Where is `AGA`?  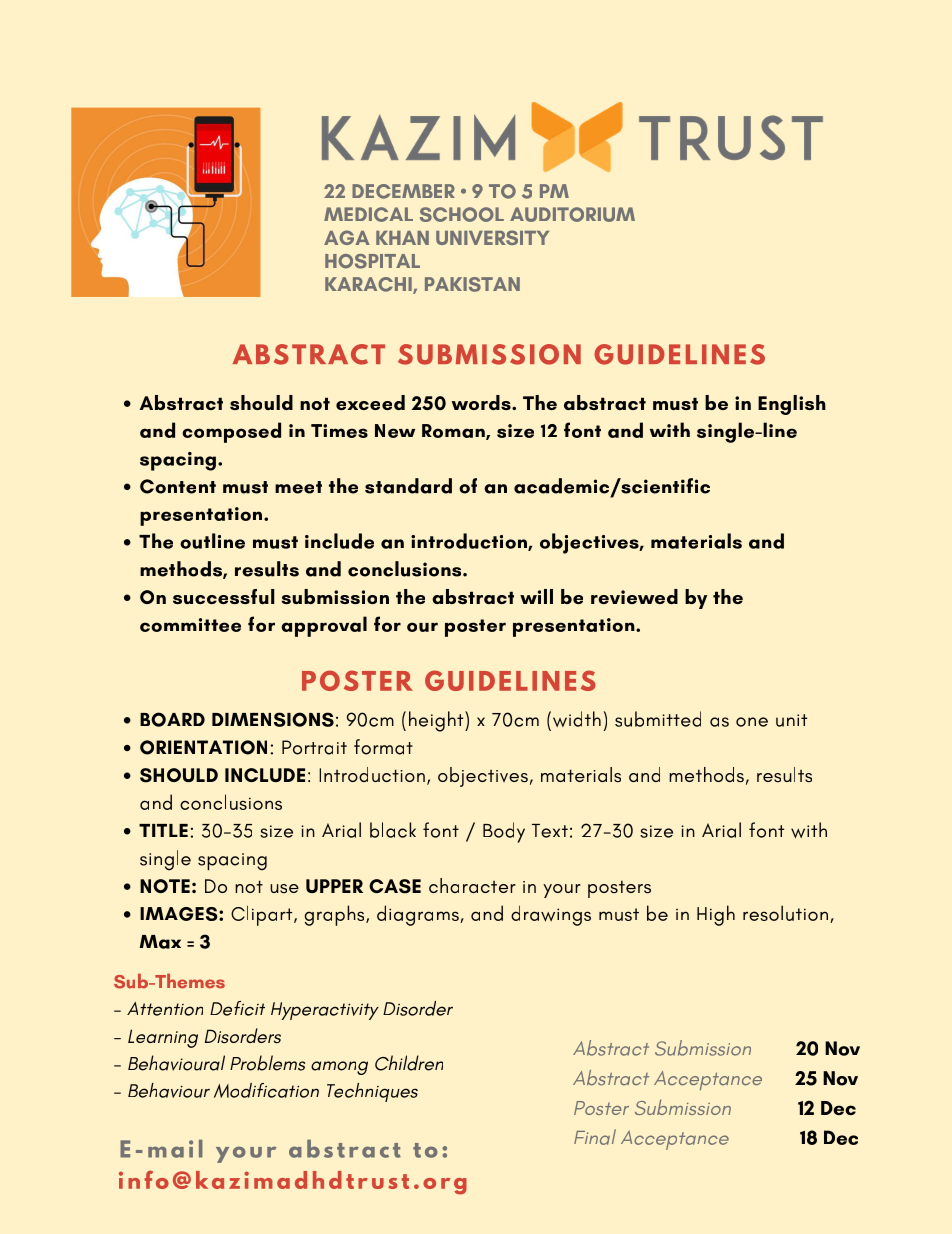 AGA is located at coordinates (347, 237).
